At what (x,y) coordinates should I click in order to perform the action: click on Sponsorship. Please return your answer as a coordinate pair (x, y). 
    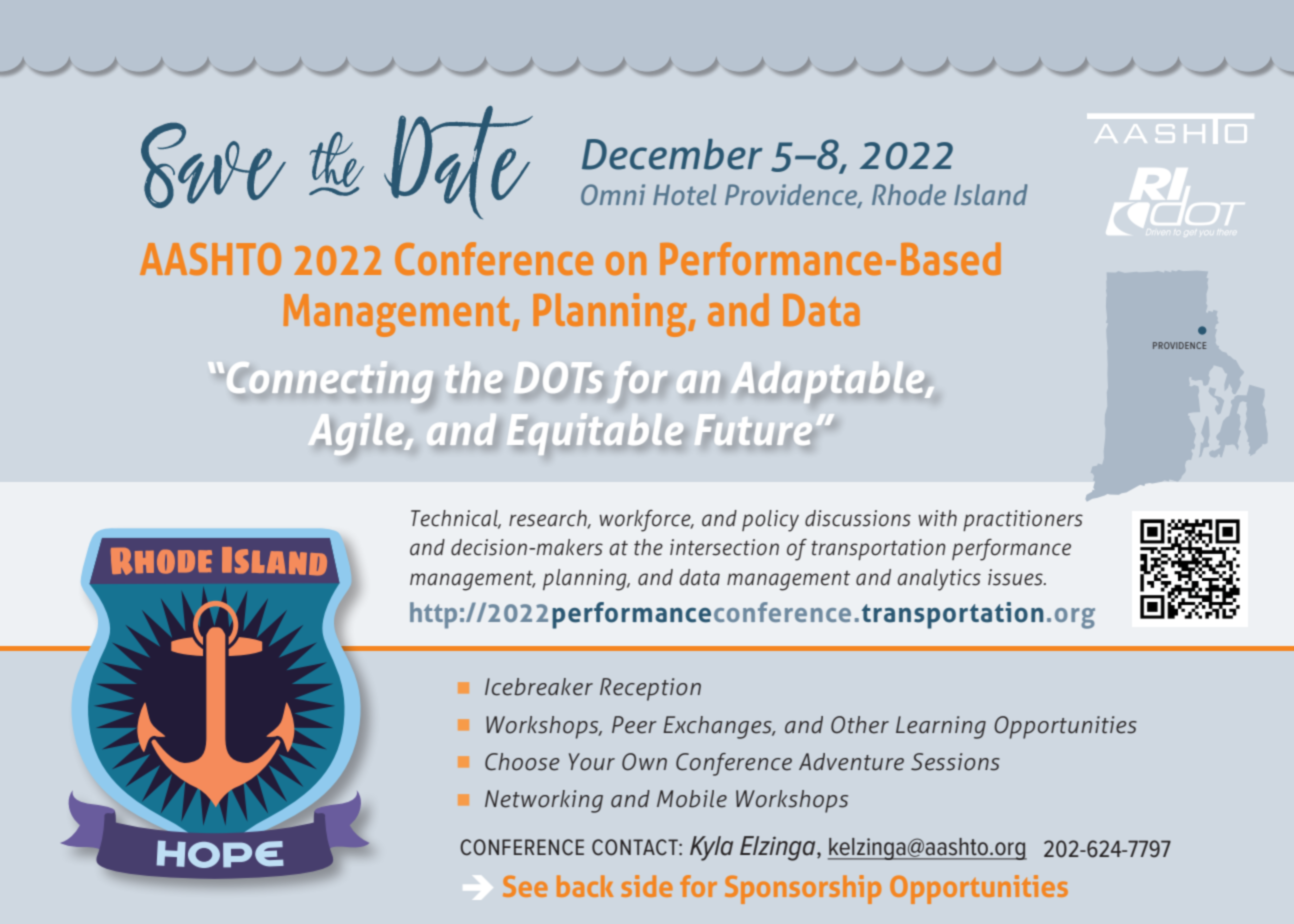
    Looking at the image, I should click on (803, 889).
